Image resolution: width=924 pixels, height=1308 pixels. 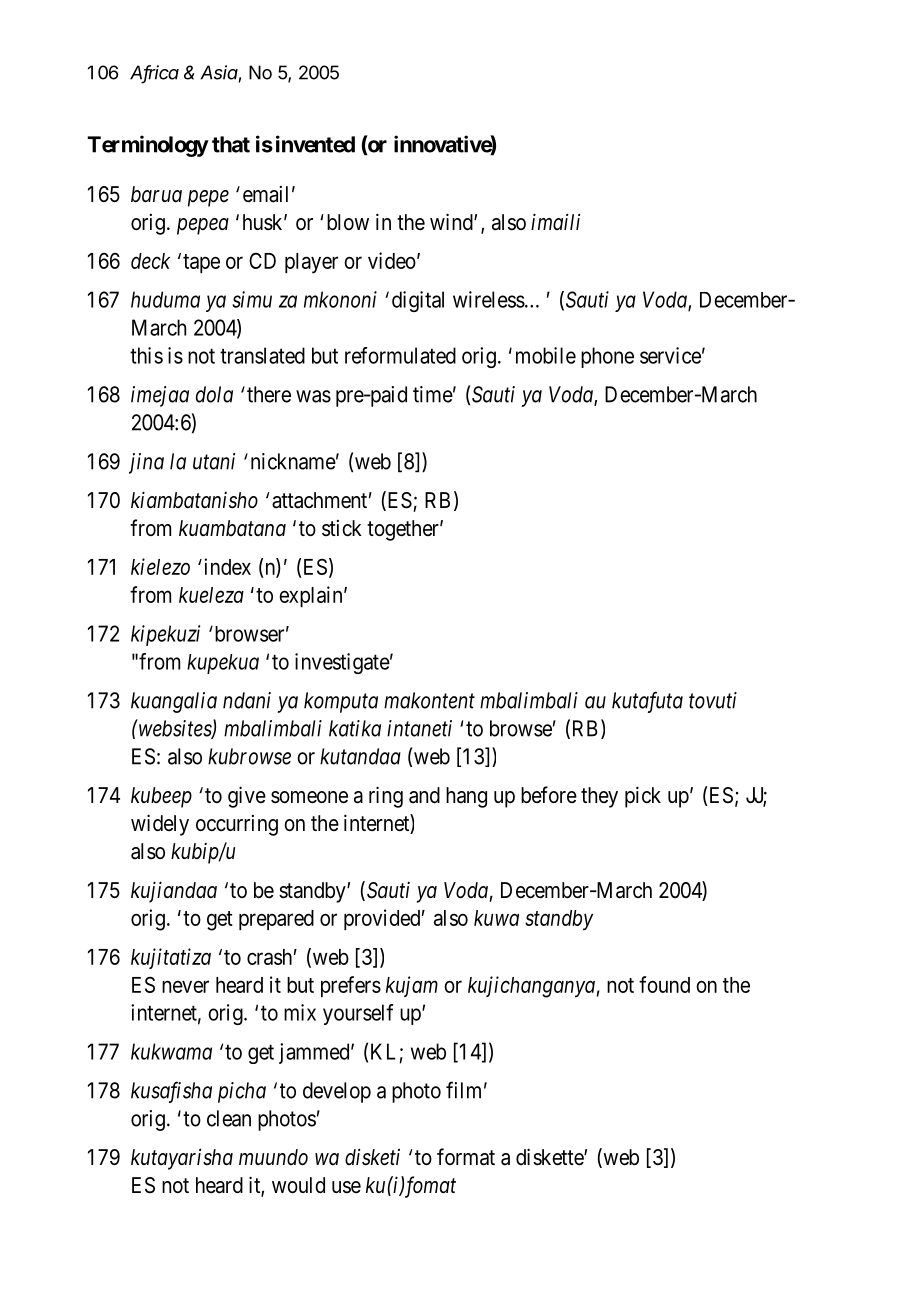 What do you see at coordinates (342, 528) in the screenshot?
I see `stick` at bounding box center [342, 528].
